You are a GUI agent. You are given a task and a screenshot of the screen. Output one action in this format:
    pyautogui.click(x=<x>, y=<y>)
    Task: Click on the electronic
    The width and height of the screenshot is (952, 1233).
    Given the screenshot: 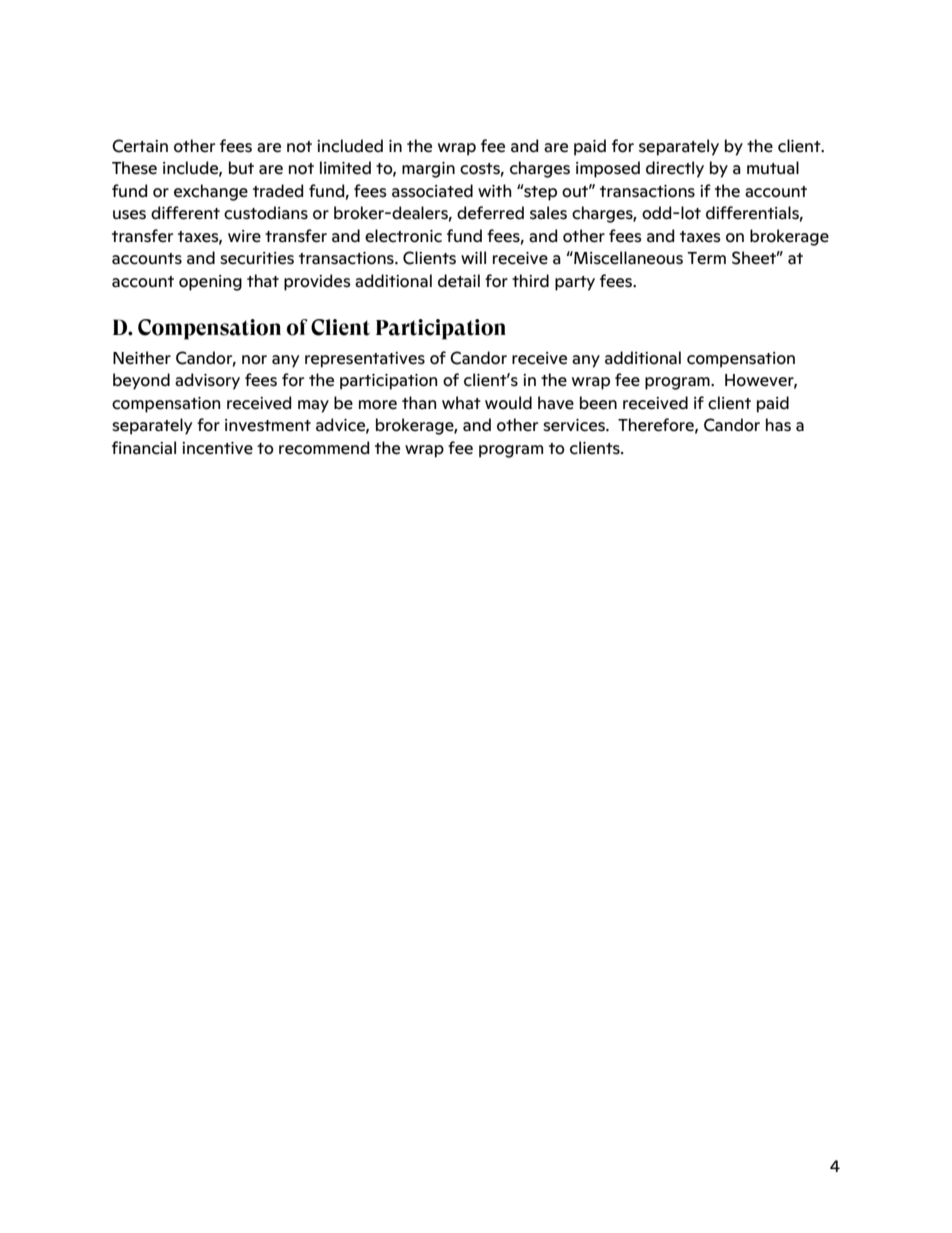 What is the action you would take?
    pyautogui.click(x=403, y=236)
